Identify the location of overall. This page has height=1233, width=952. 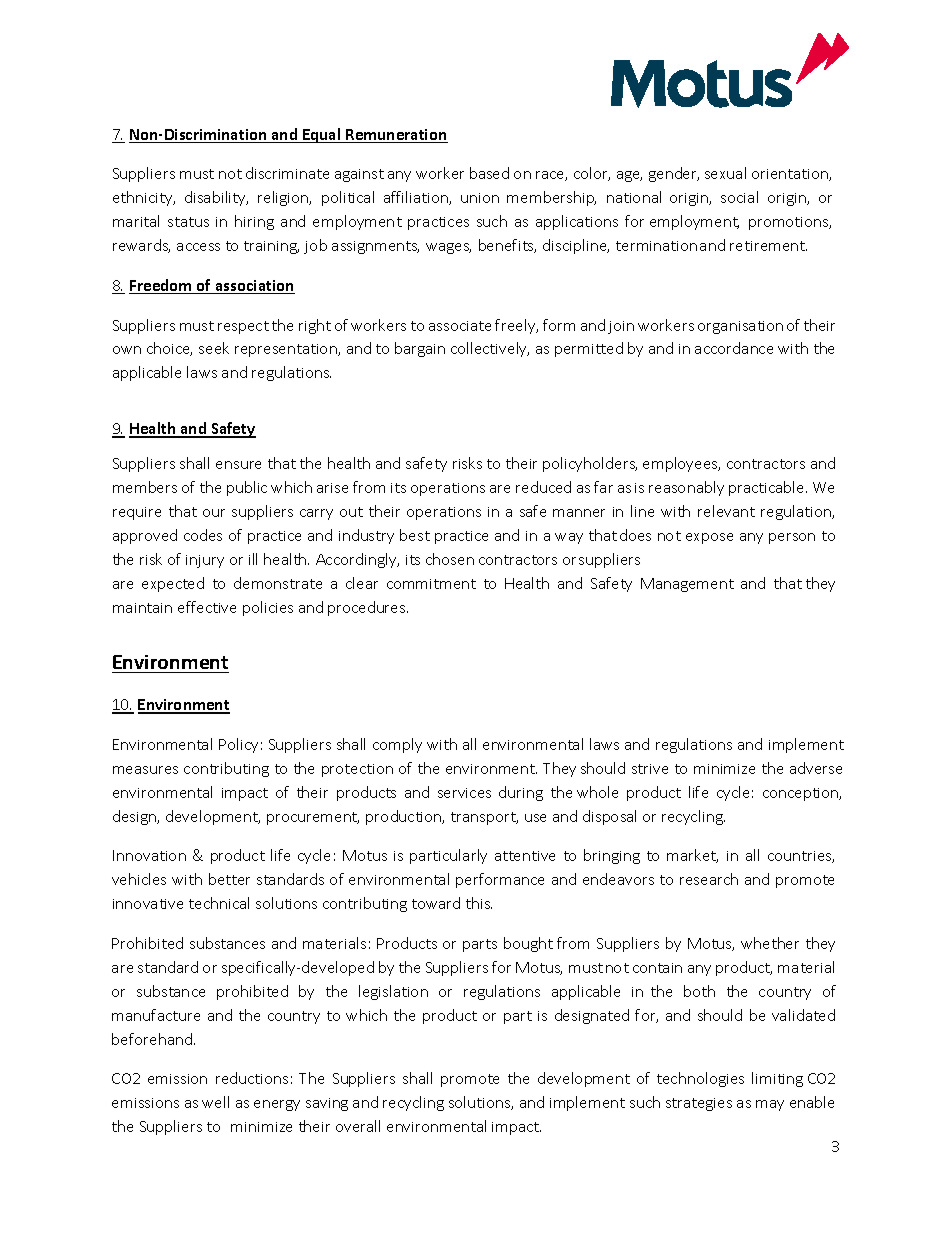
(358, 1126).
